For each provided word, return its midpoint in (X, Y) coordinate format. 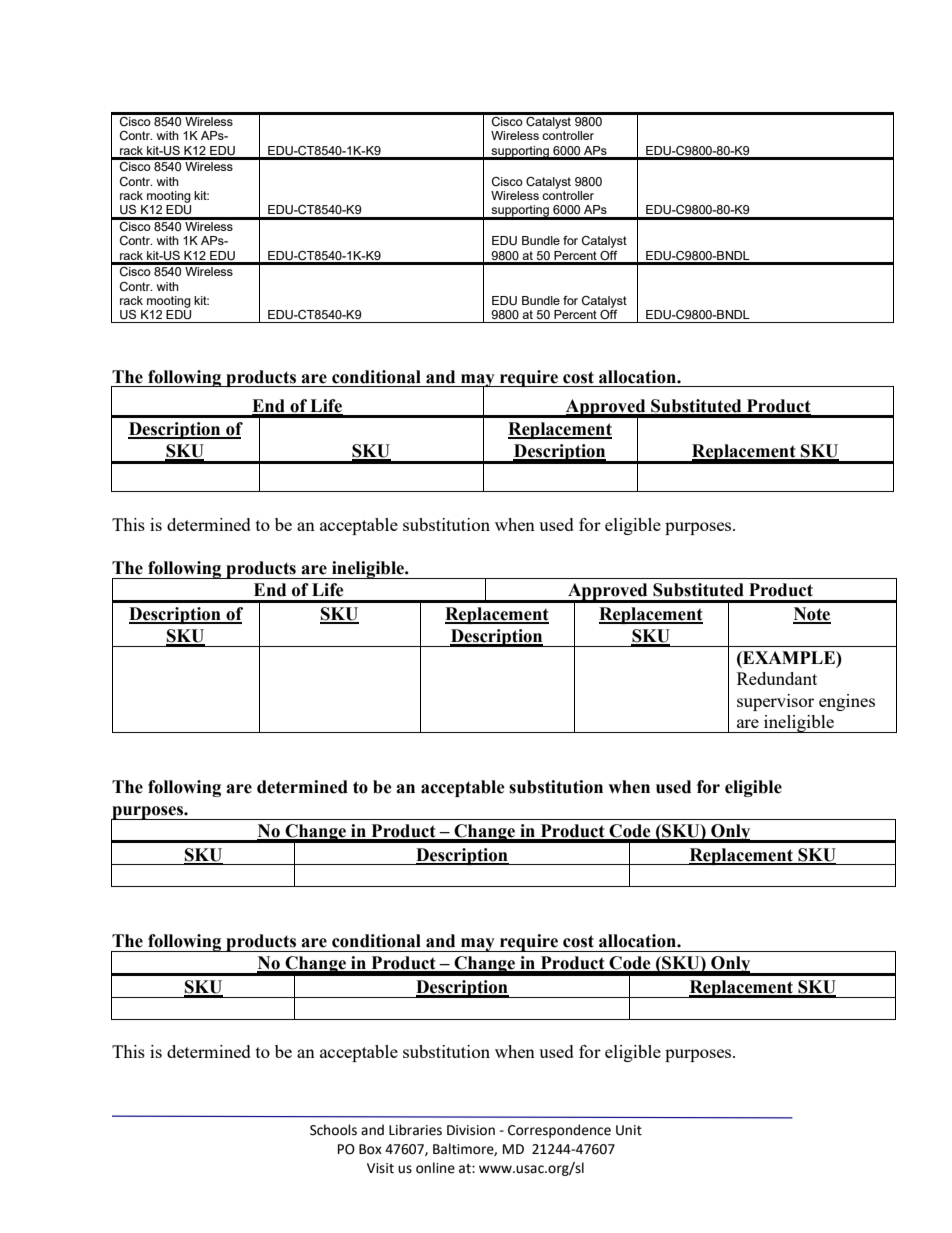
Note (812, 615)
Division (471, 1130)
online (435, 1168)
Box (370, 1149)
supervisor (775, 702)
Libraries (415, 1130)
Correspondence (559, 1131)
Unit (629, 1130)
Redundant (777, 678)
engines (847, 702)
